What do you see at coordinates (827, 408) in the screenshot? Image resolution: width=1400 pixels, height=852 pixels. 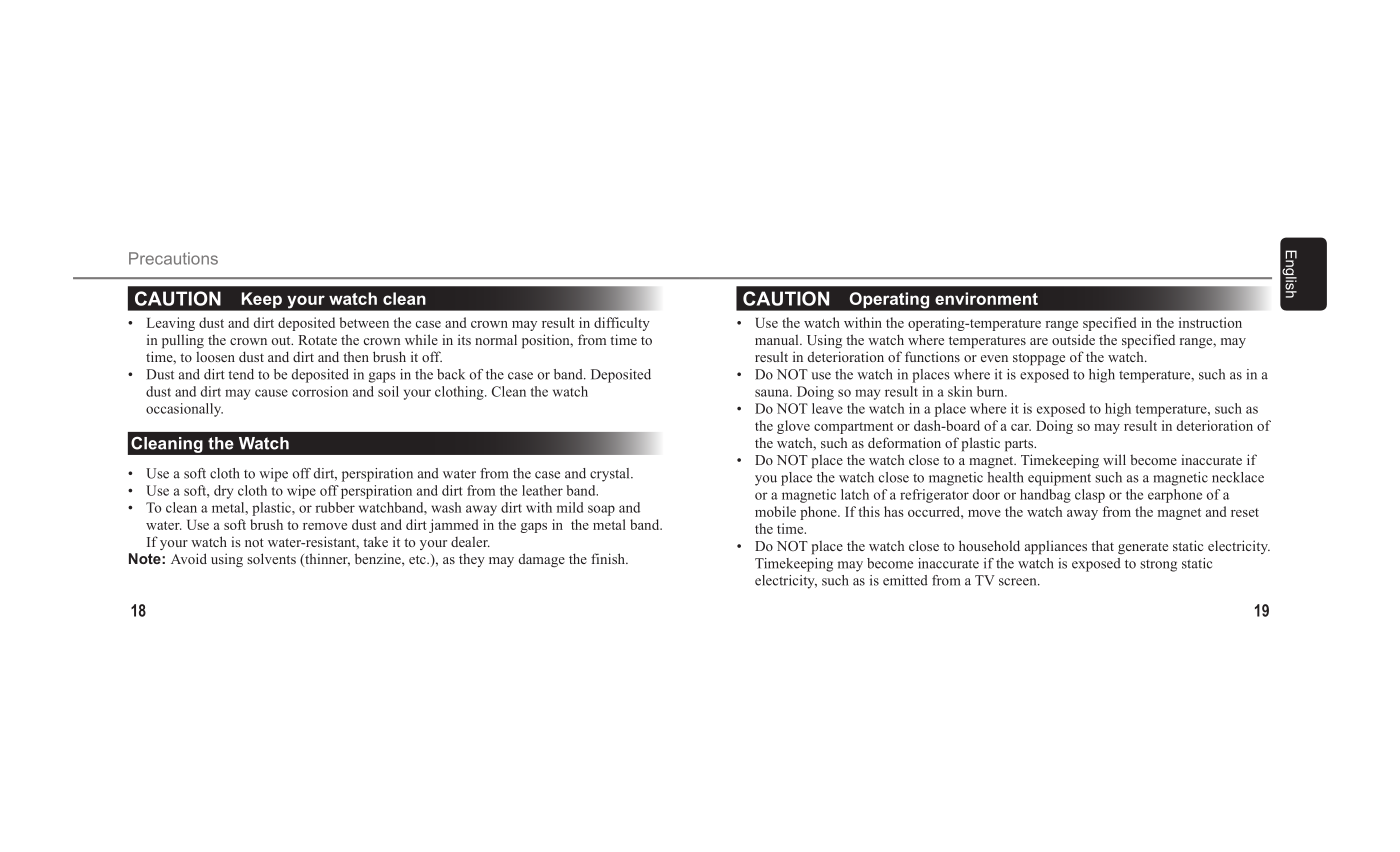 I see `leave` at bounding box center [827, 408].
